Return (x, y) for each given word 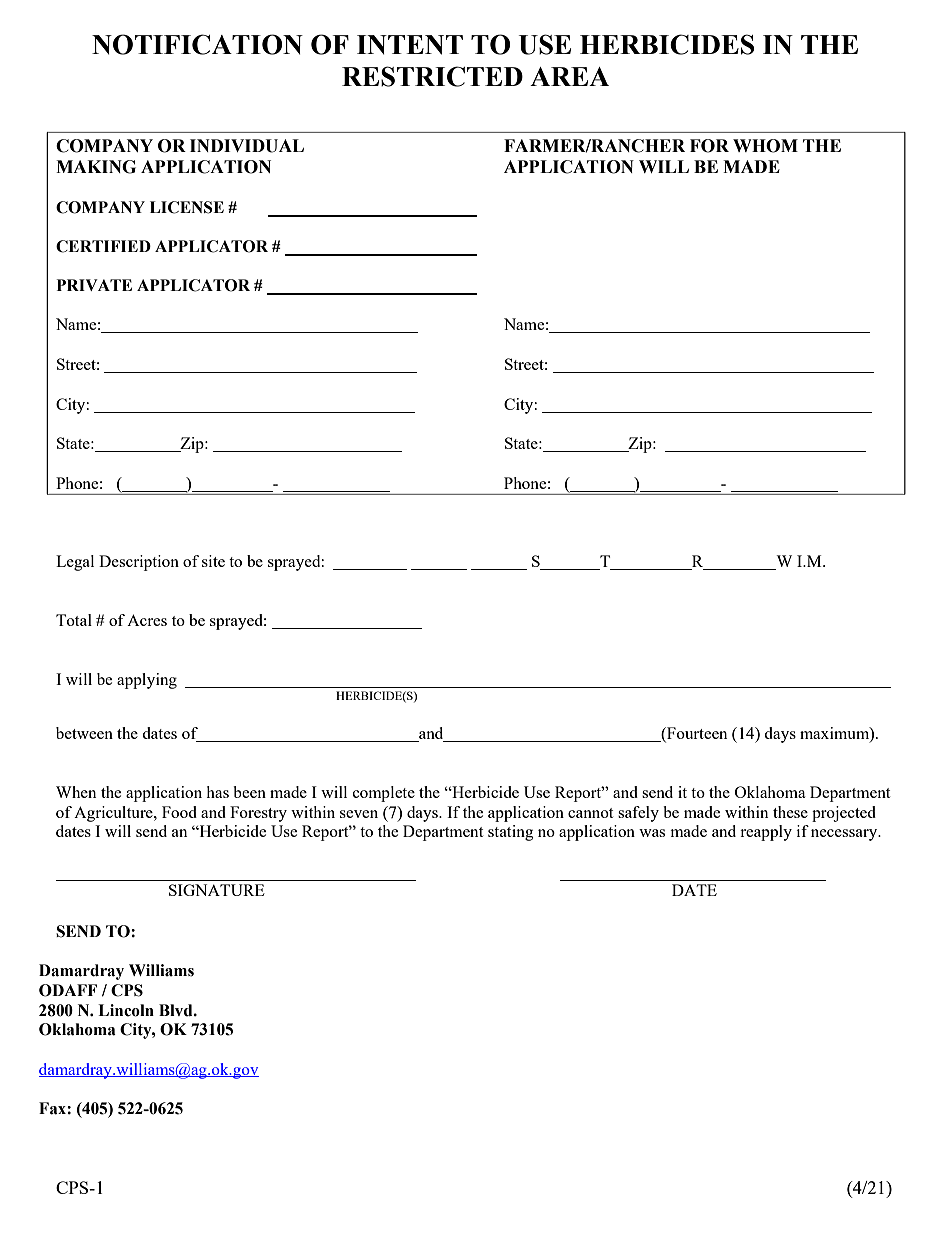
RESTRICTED (432, 76)
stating (510, 833)
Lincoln (126, 1010)
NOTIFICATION (197, 44)
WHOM (765, 146)
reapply (766, 833)
